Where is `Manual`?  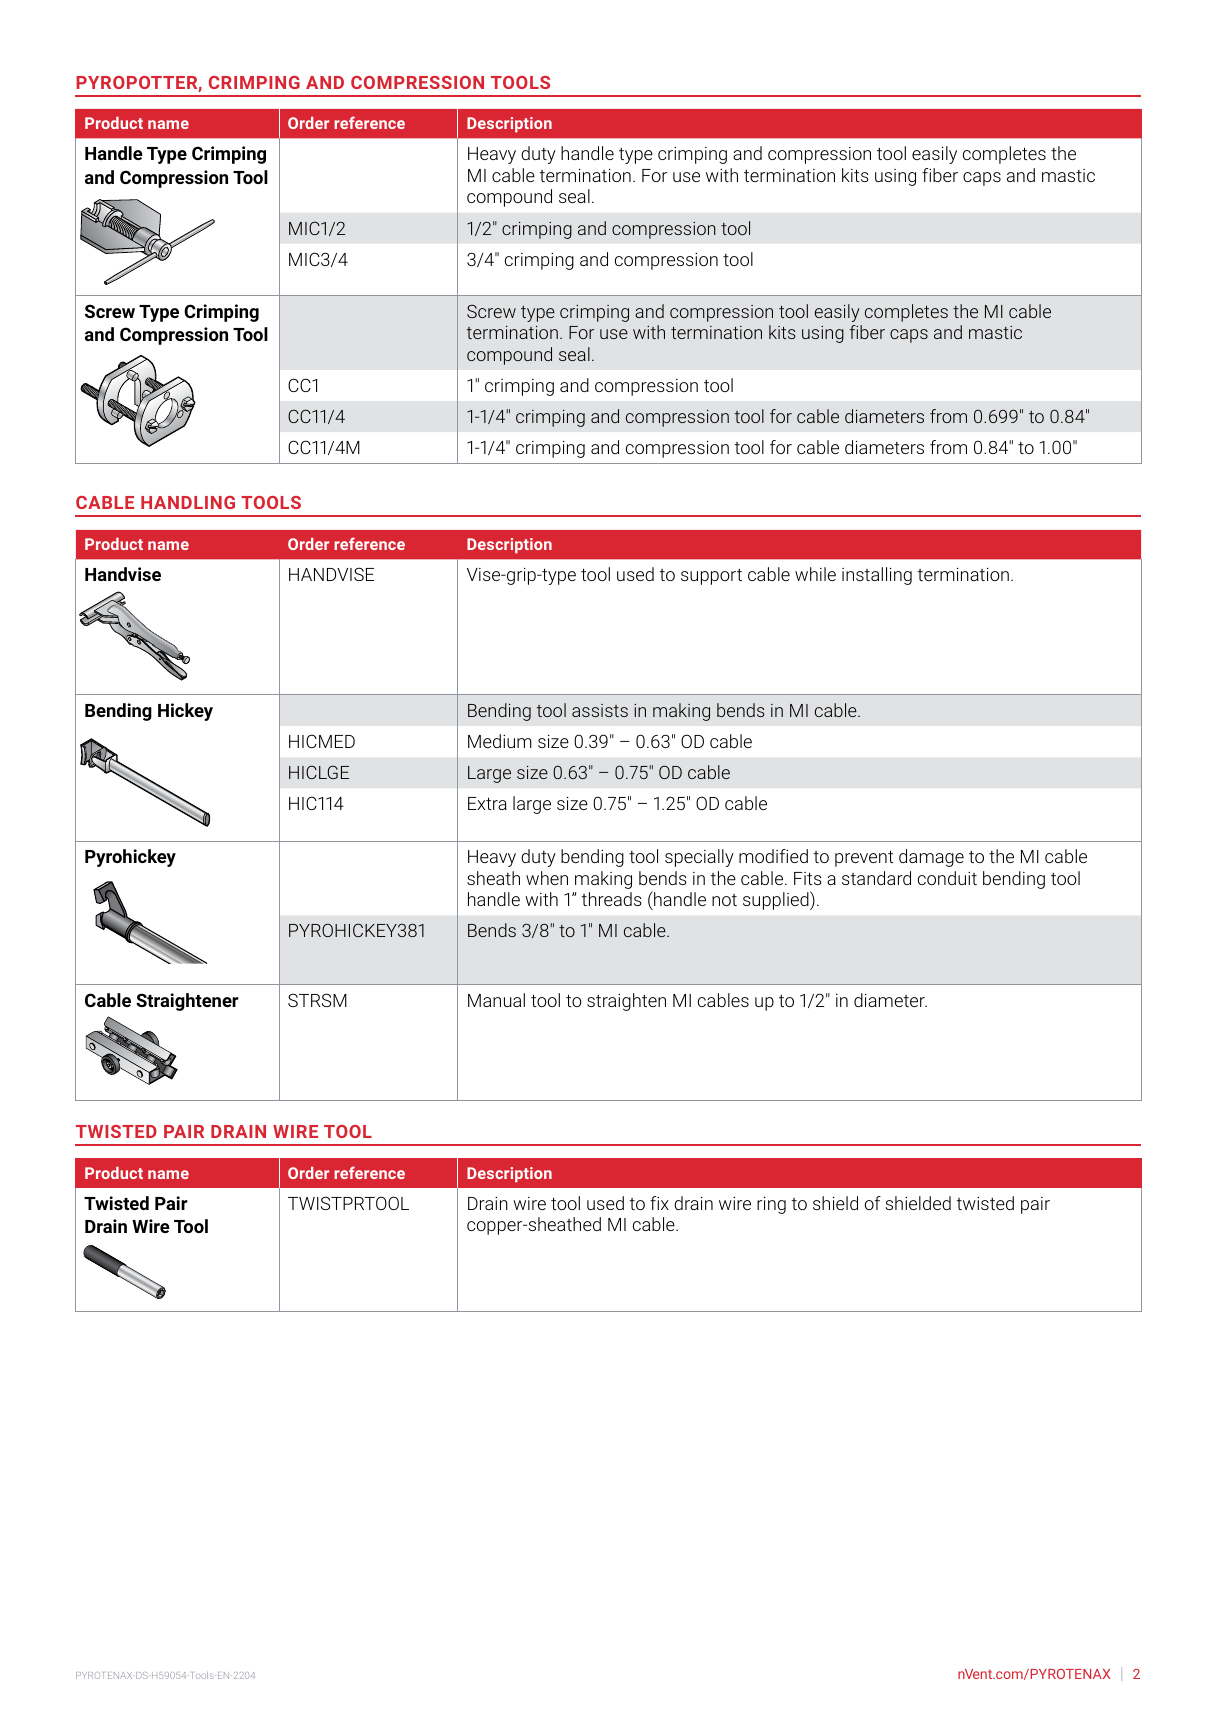 Manual is located at coordinates (496, 1000).
